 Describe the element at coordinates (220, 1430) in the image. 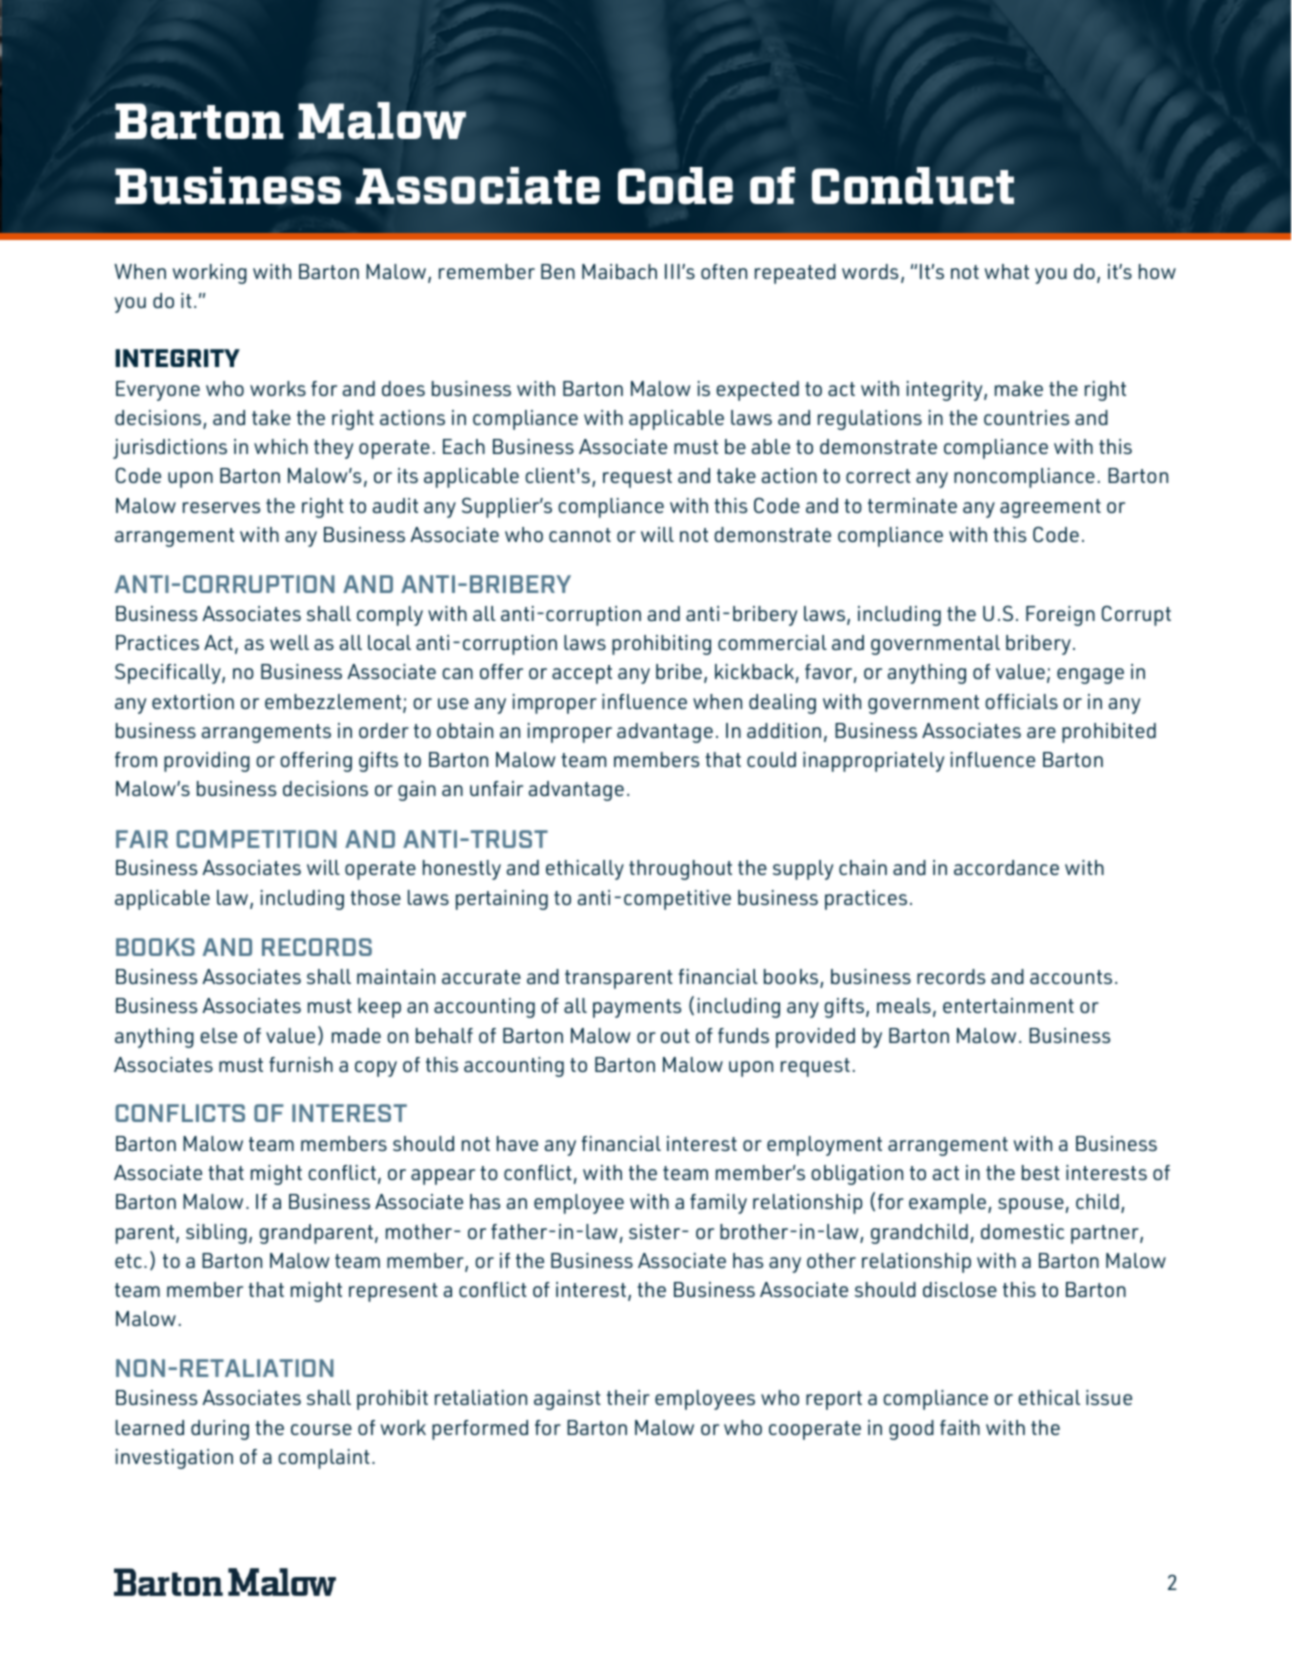

I see `during` at that location.
